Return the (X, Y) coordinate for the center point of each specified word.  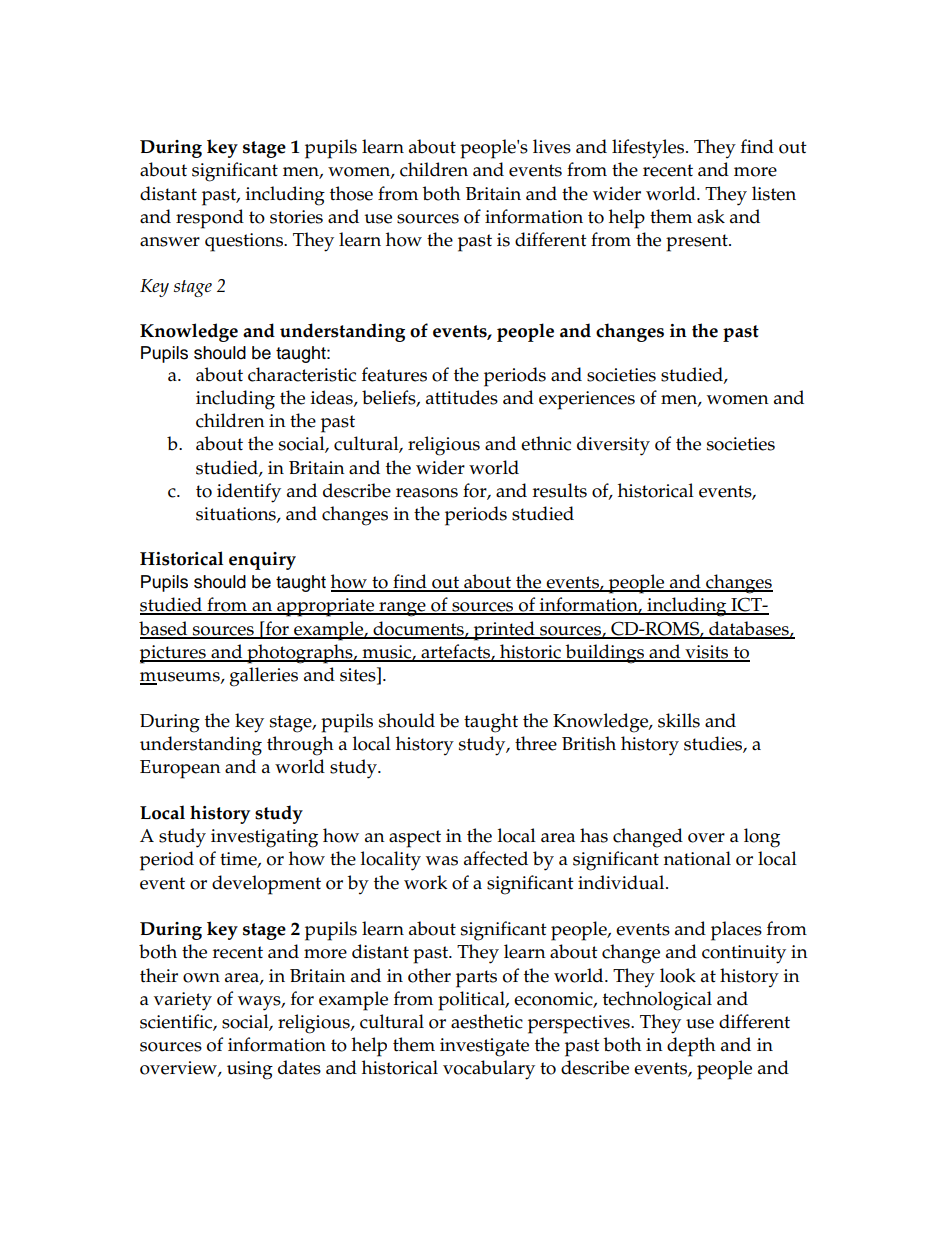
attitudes (462, 397)
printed (504, 631)
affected (496, 858)
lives (552, 146)
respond (210, 219)
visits (707, 653)
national (697, 858)
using (250, 1070)
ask (711, 216)
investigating (264, 838)
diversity (613, 446)
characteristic (302, 374)
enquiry (262, 561)
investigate (484, 1047)
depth (691, 1047)
